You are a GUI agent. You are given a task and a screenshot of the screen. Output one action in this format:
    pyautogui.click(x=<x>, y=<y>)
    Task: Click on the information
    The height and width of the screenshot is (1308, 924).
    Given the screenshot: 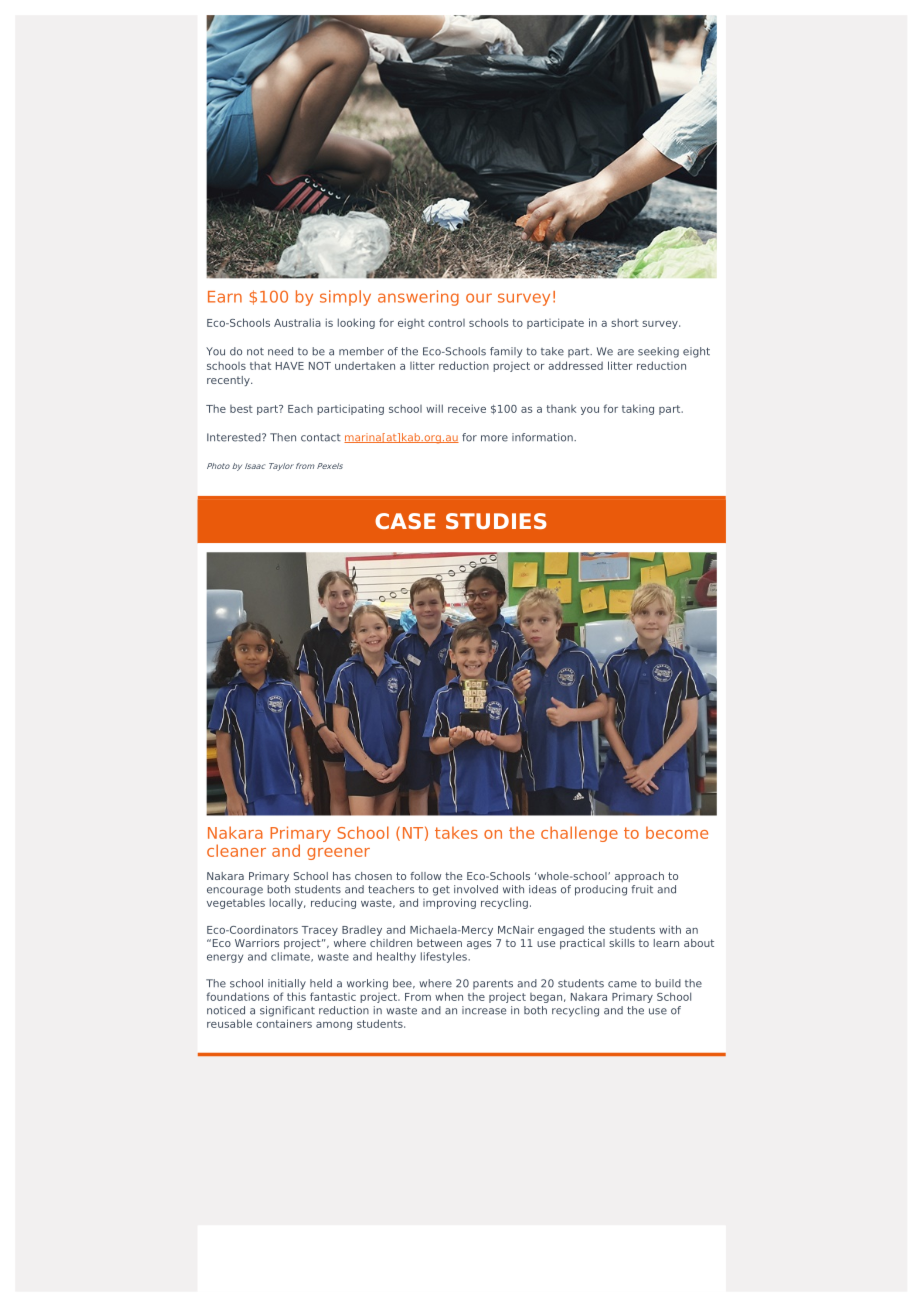 What is the action you would take?
    pyautogui.click(x=543, y=437)
